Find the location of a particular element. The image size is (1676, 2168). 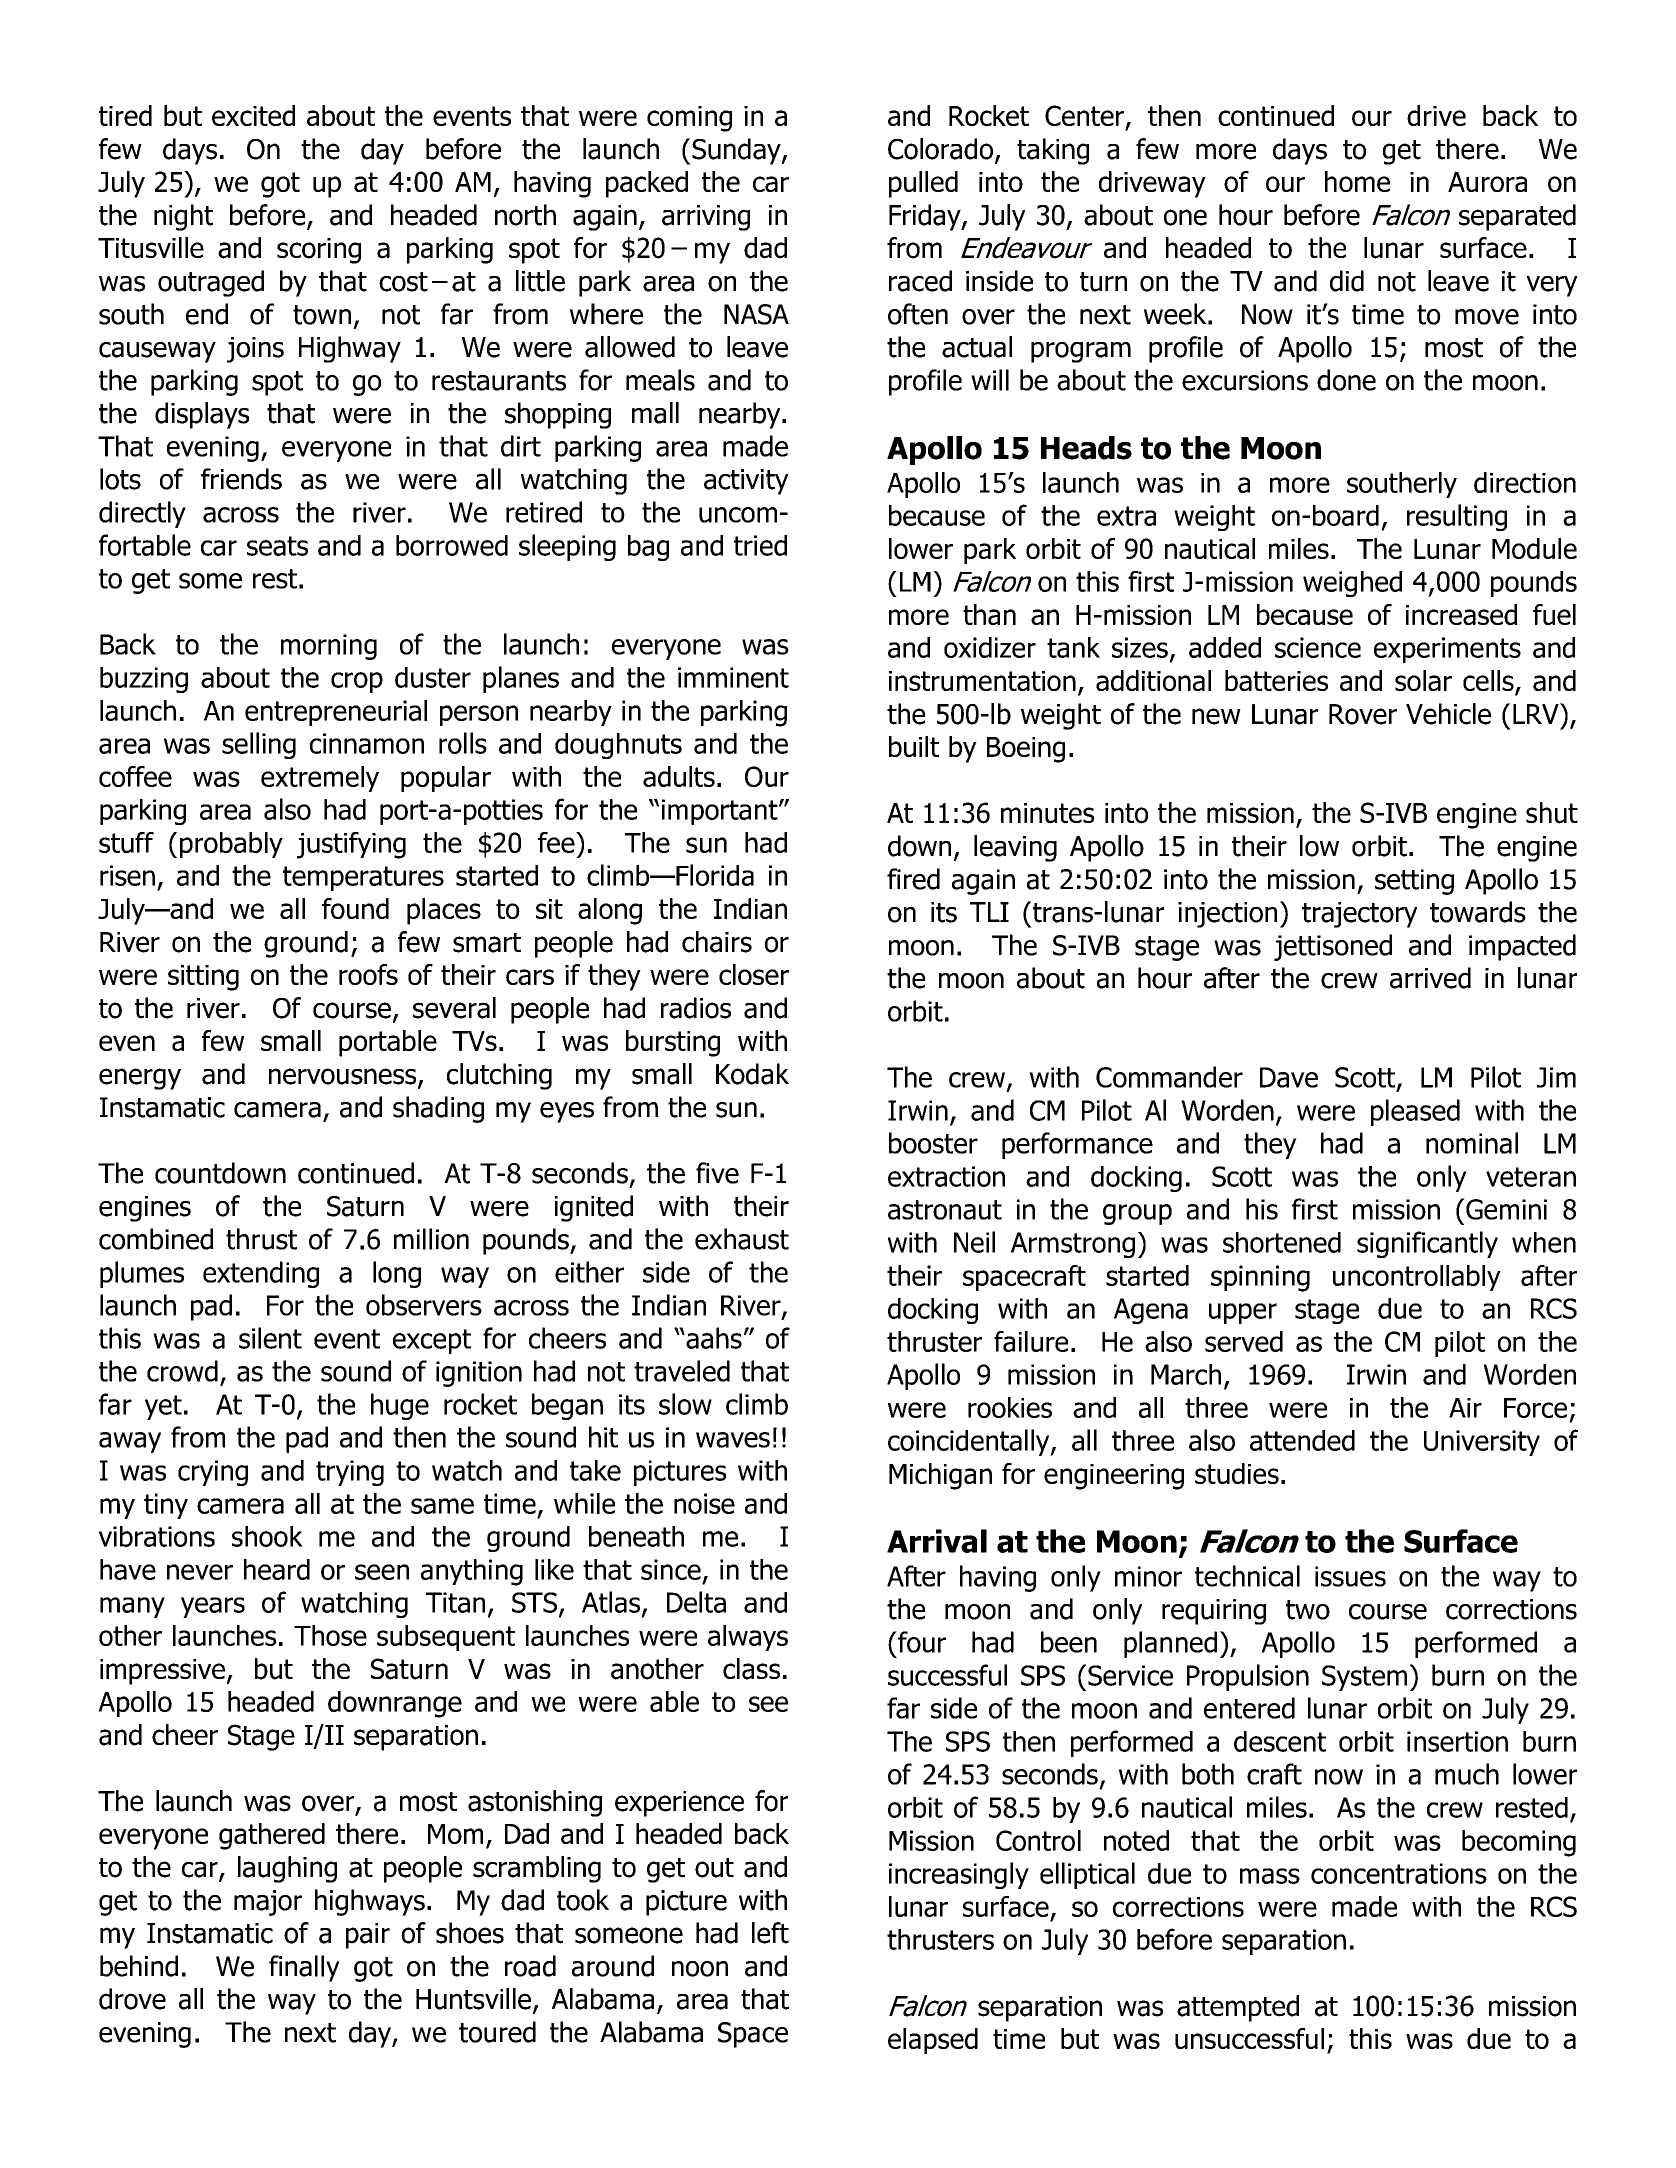

finally is located at coordinates (304, 1968).
